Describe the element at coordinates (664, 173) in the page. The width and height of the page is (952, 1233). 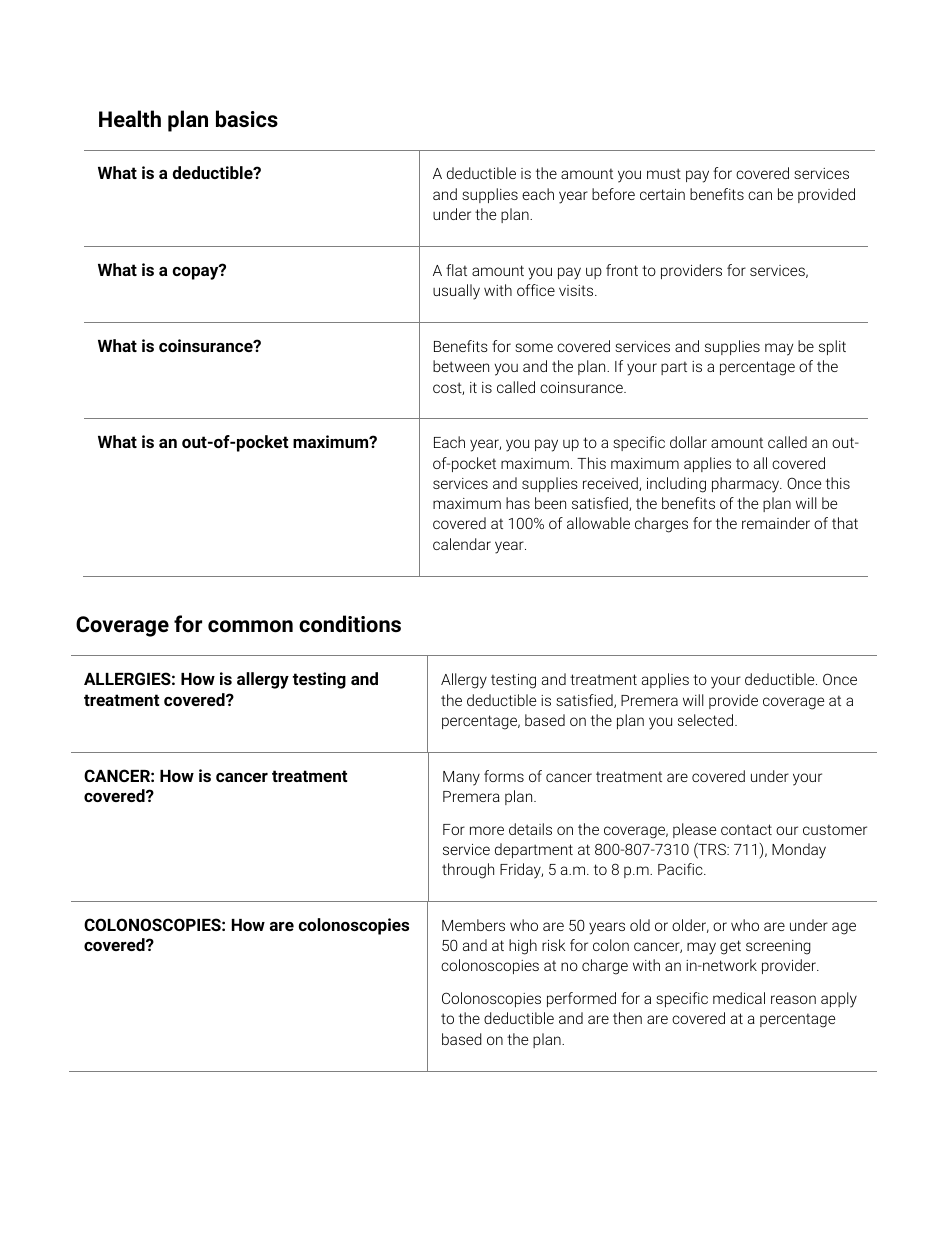
I see `must` at that location.
